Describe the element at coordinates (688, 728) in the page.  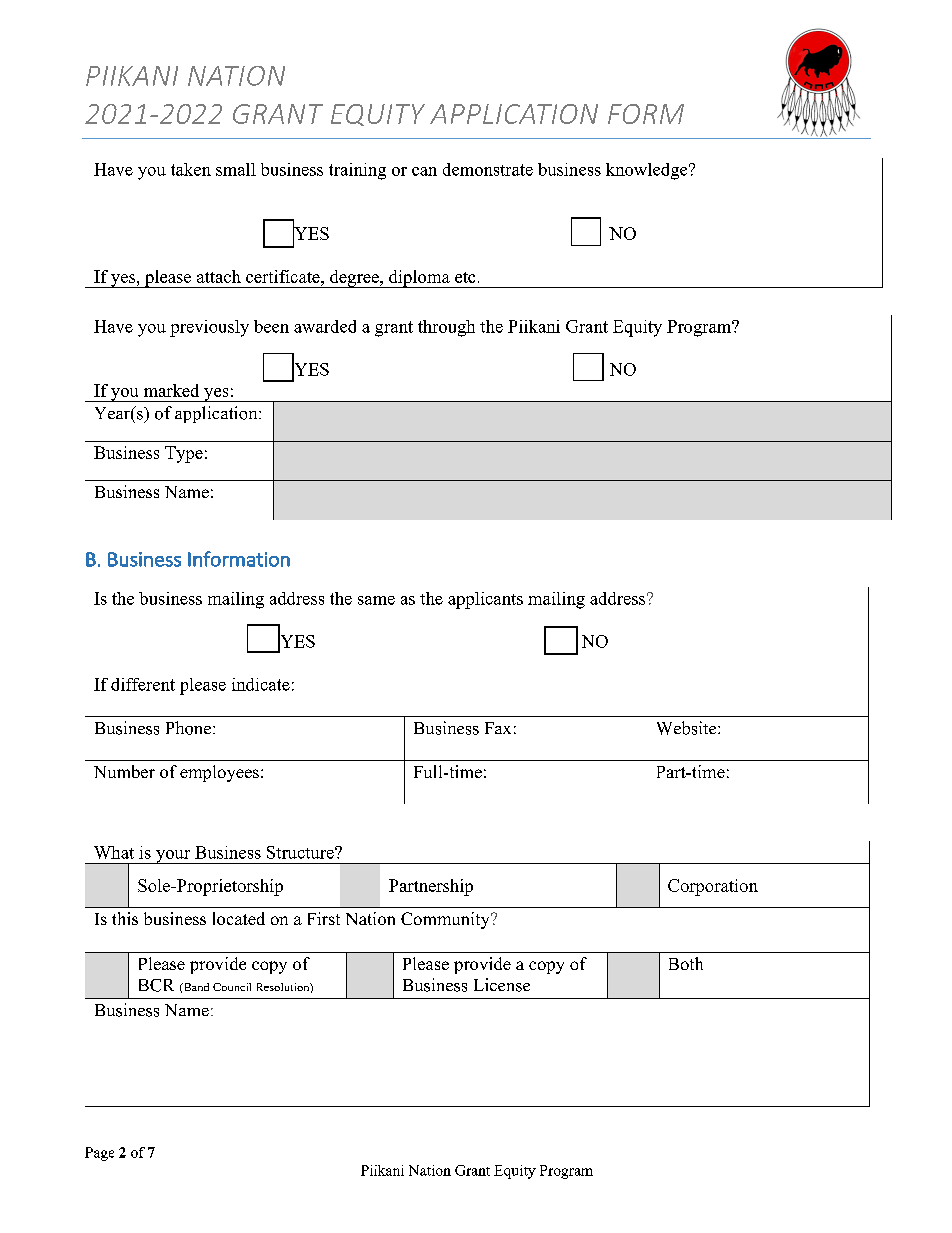
I see `Website` at that location.
